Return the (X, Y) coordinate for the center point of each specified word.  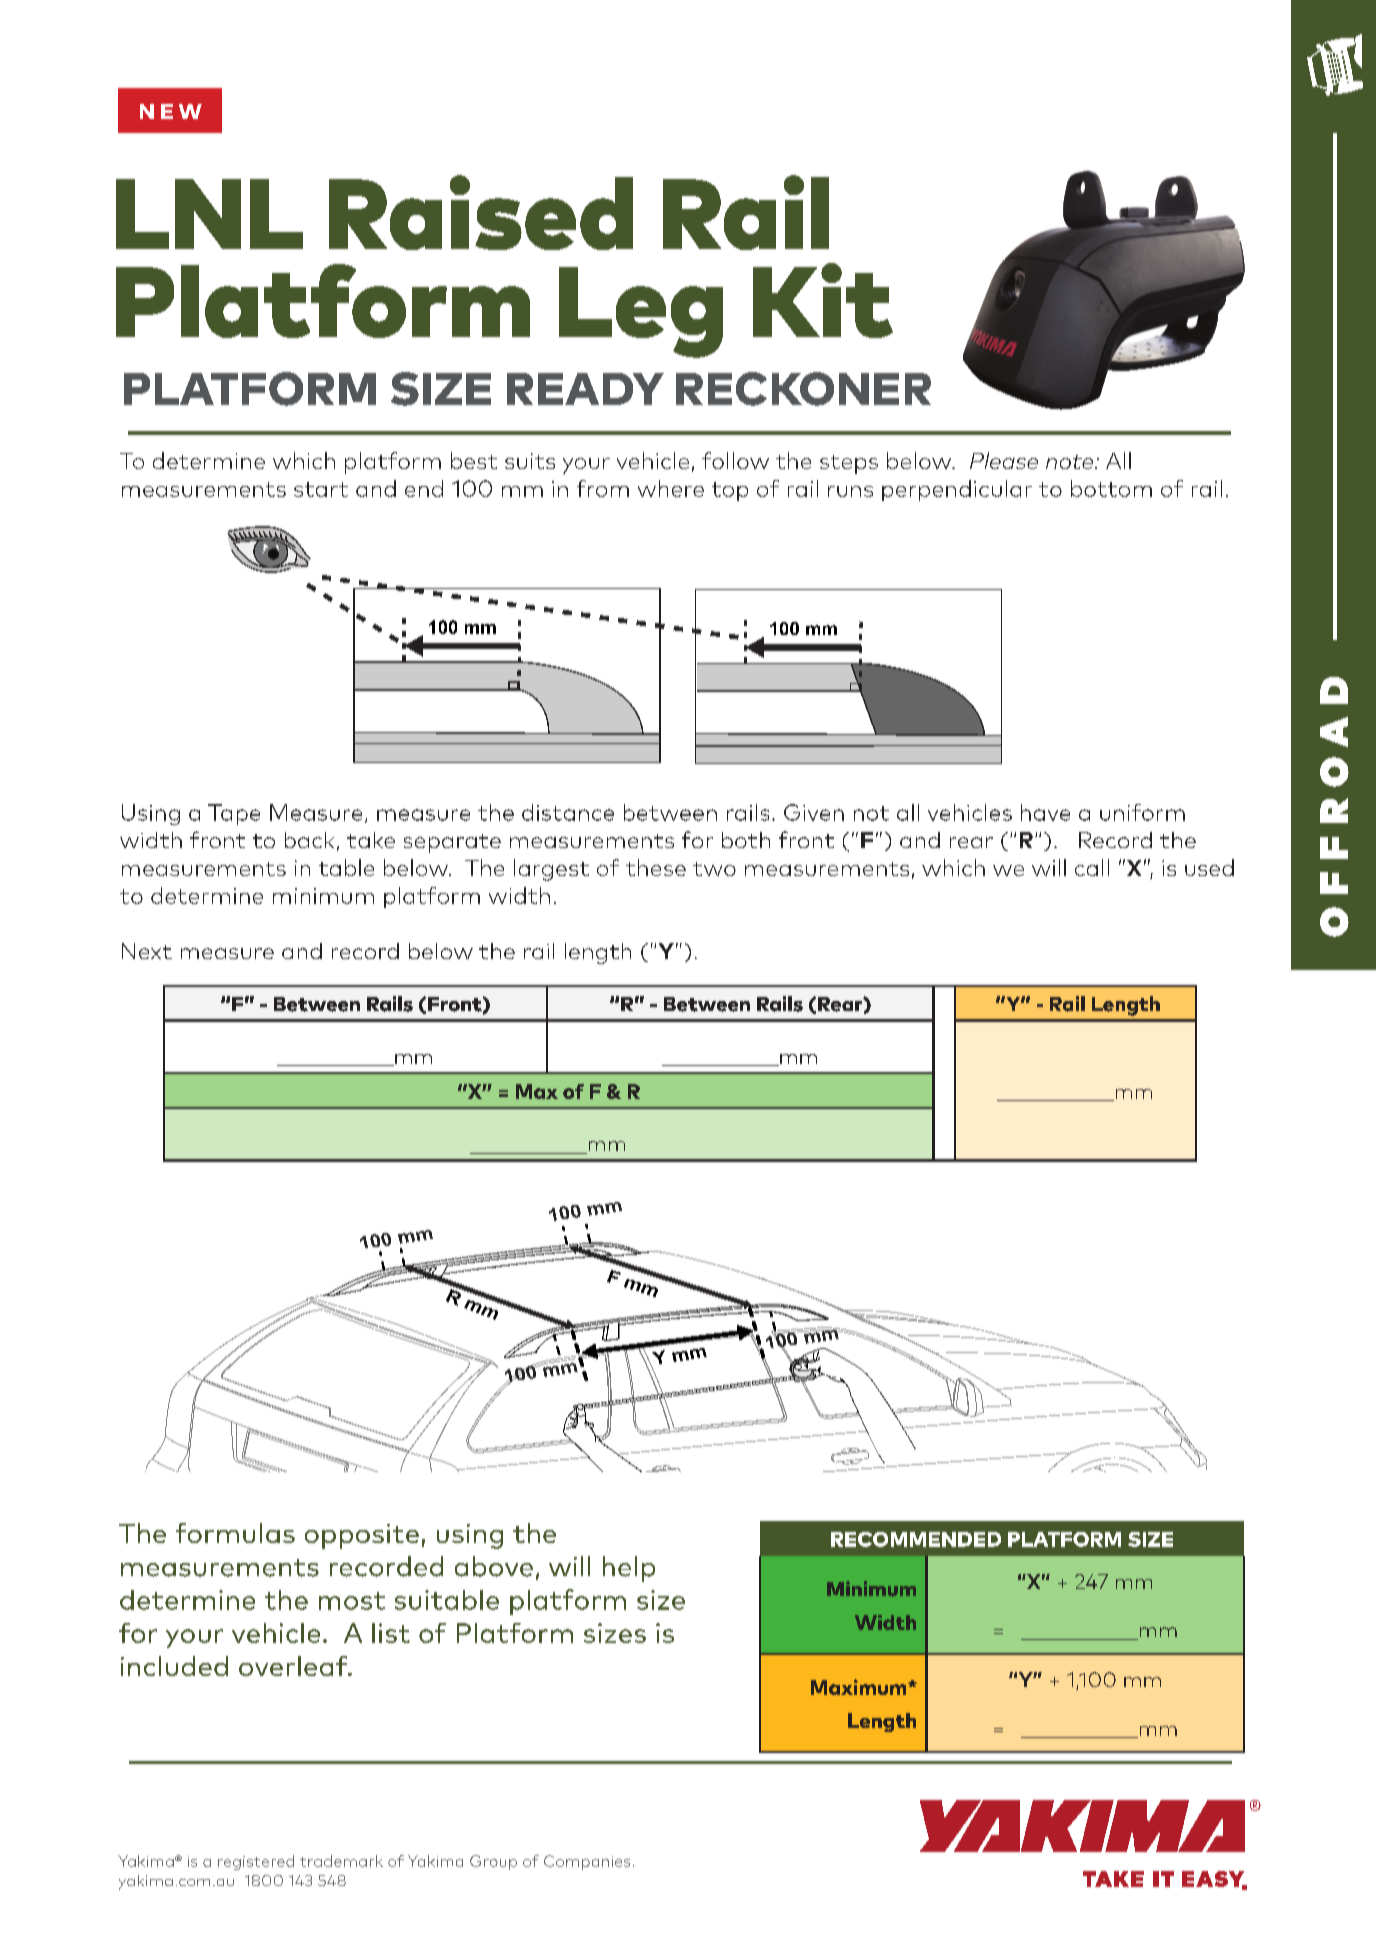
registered (256, 1862)
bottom (1111, 488)
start (321, 489)
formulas (235, 1533)
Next (147, 951)
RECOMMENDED (916, 1539)
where (671, 488)
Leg (641, 312)
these (656, 867)
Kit (823, 300)
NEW (171, 111)
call (1092, 867)
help (629, 1569)
